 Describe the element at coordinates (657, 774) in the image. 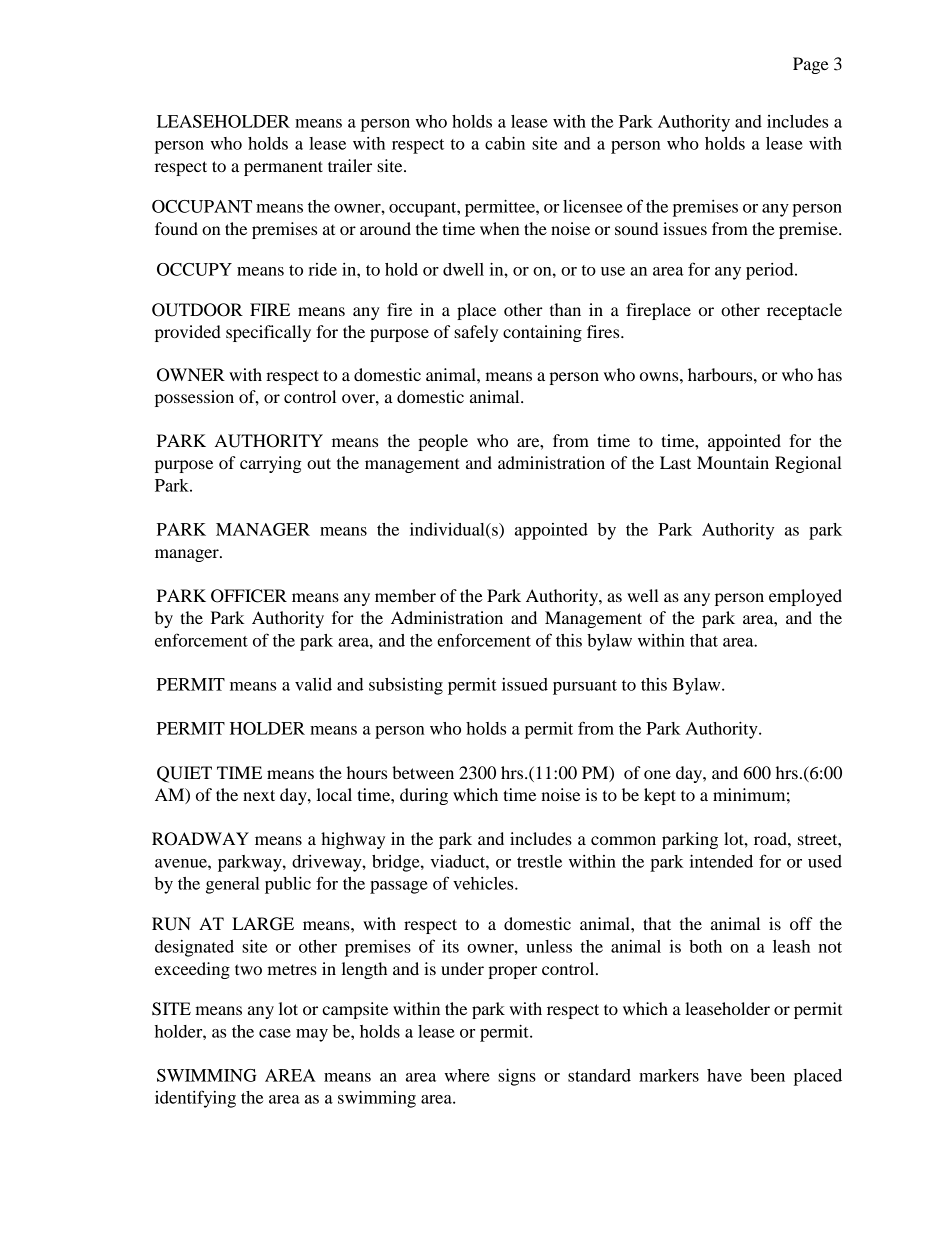

I see `one` at that location.
